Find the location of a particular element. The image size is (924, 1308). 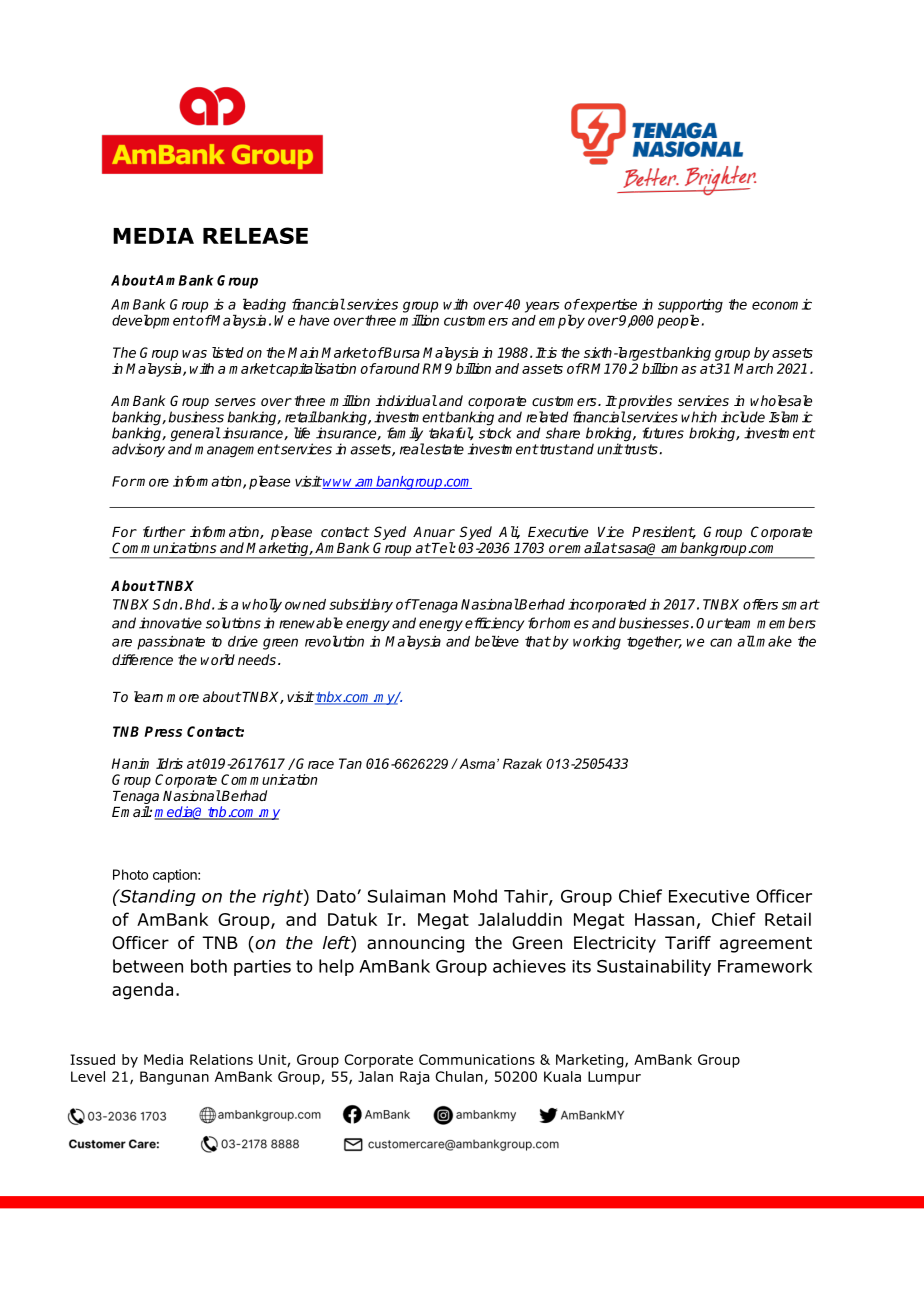

Hassan is located at coordinates (664, 919).
